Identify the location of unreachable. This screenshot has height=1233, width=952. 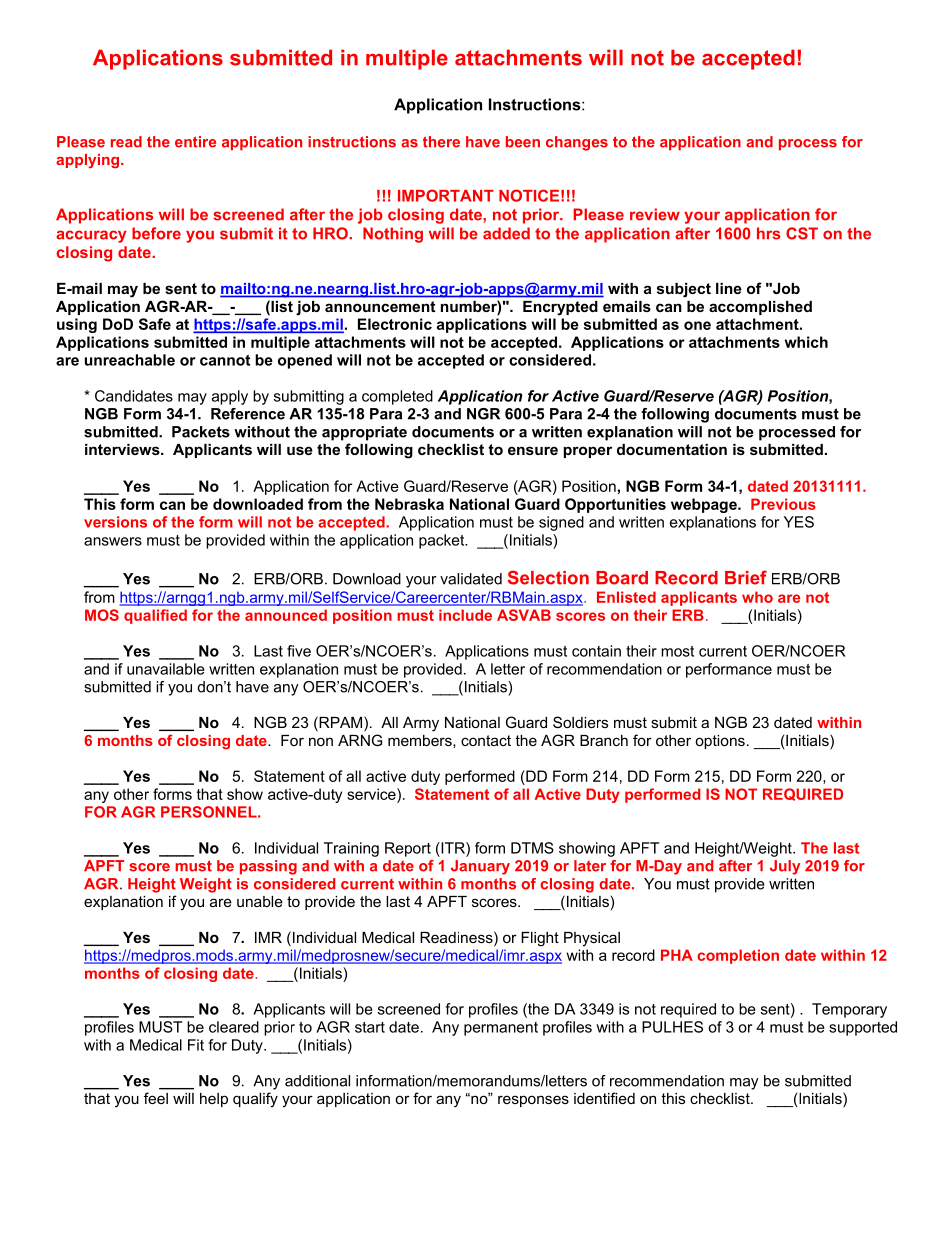
(130, 360).
